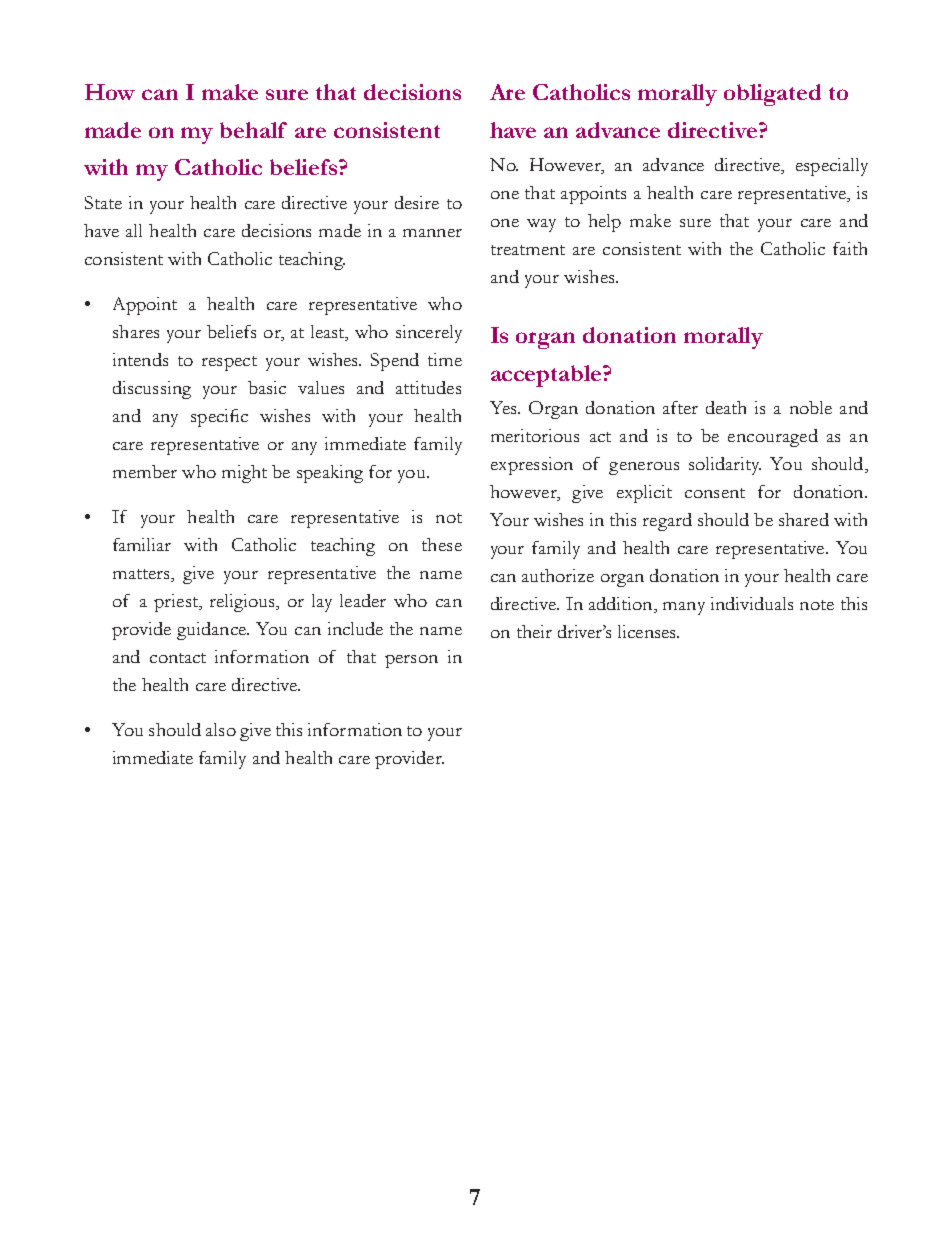  I want to click on also, so click(221, 729).
